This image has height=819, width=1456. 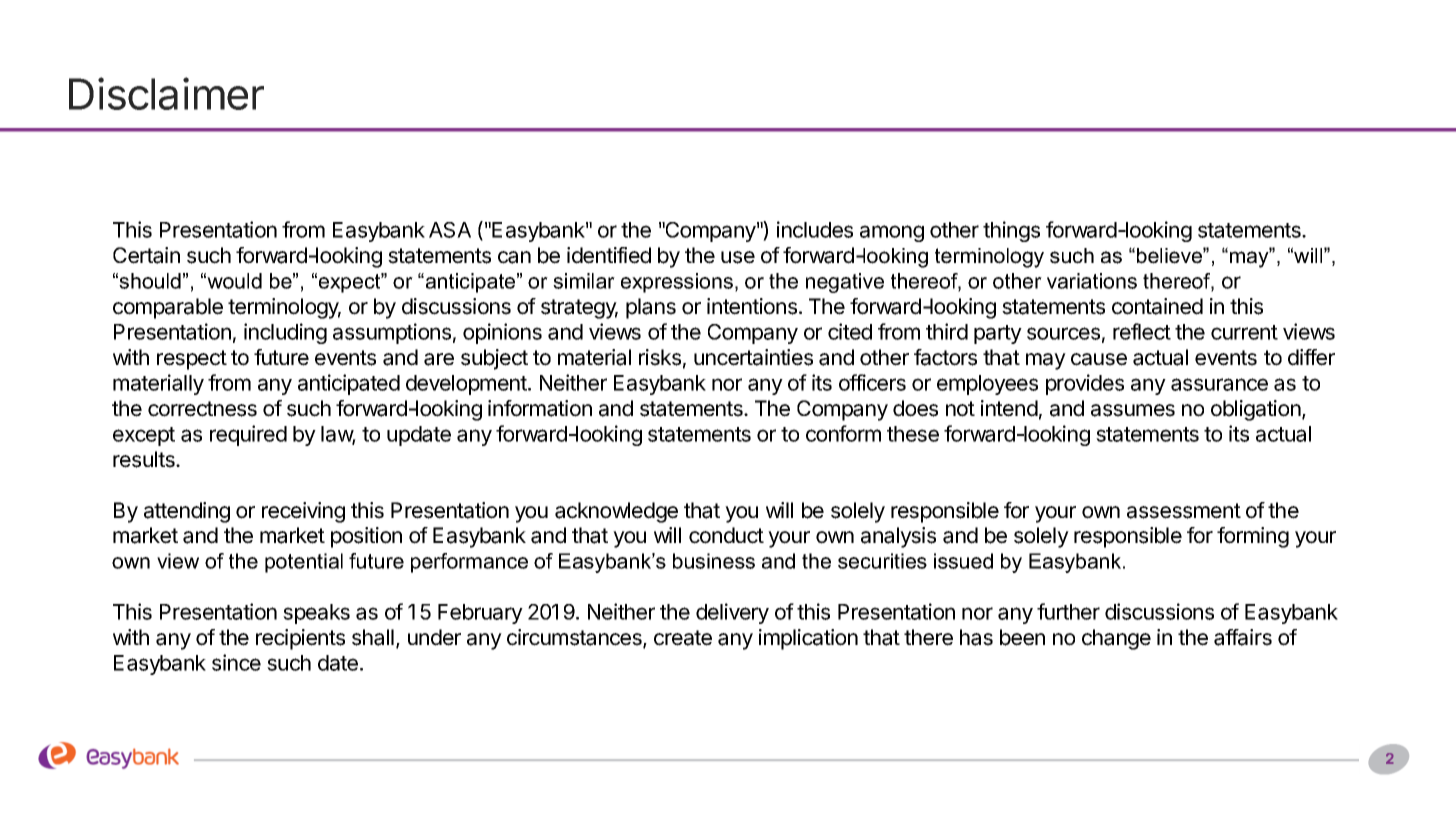 What do you see at coordinates (248, 435) in the image?
I see `required` at bounding box center [248, 435].
